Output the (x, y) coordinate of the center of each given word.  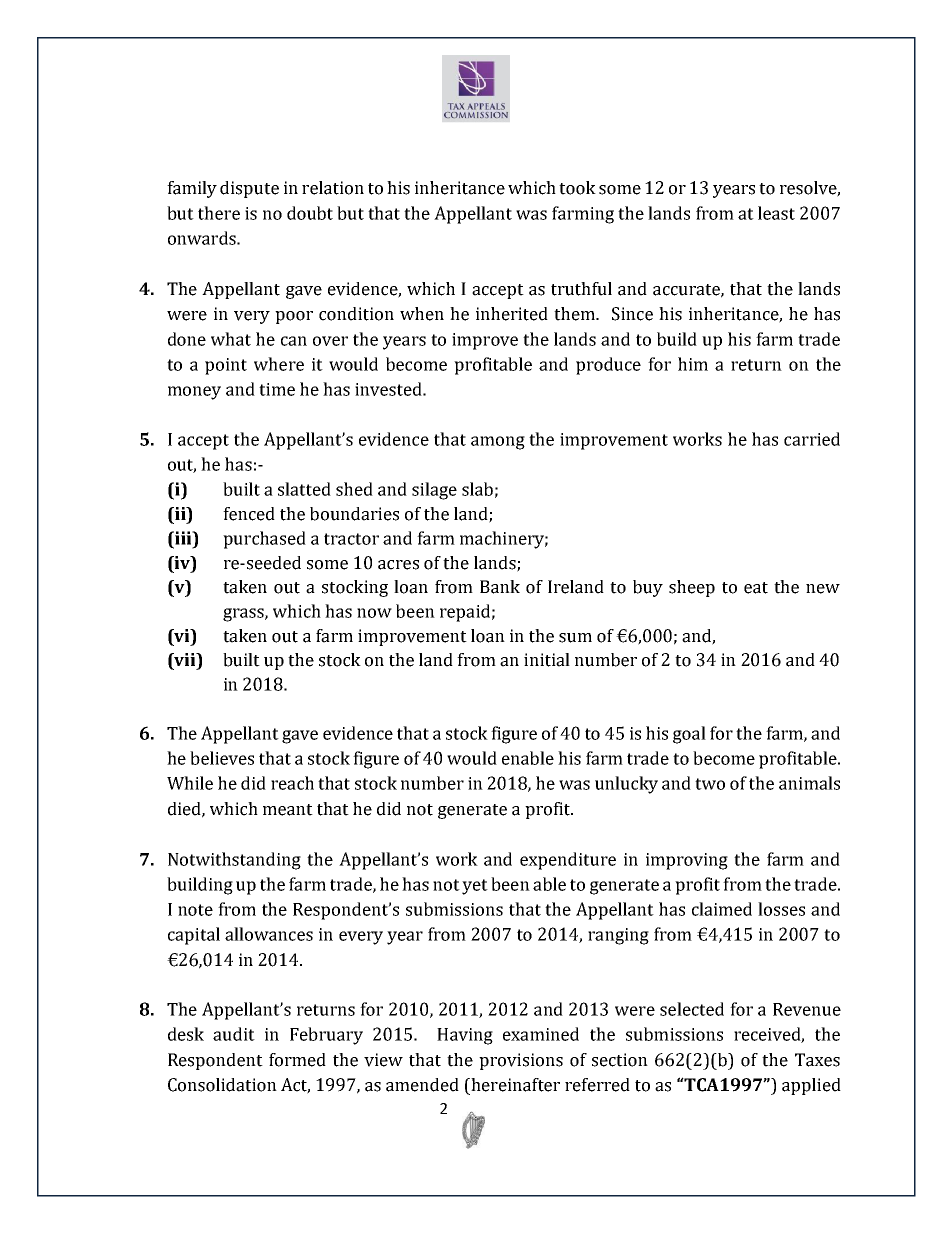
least (776, 213)
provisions (521, 1061)
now (374, 613)
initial (547, 660)
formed (297, 1060)
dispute (249, 189)
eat (756, 588)
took (577, 188)
